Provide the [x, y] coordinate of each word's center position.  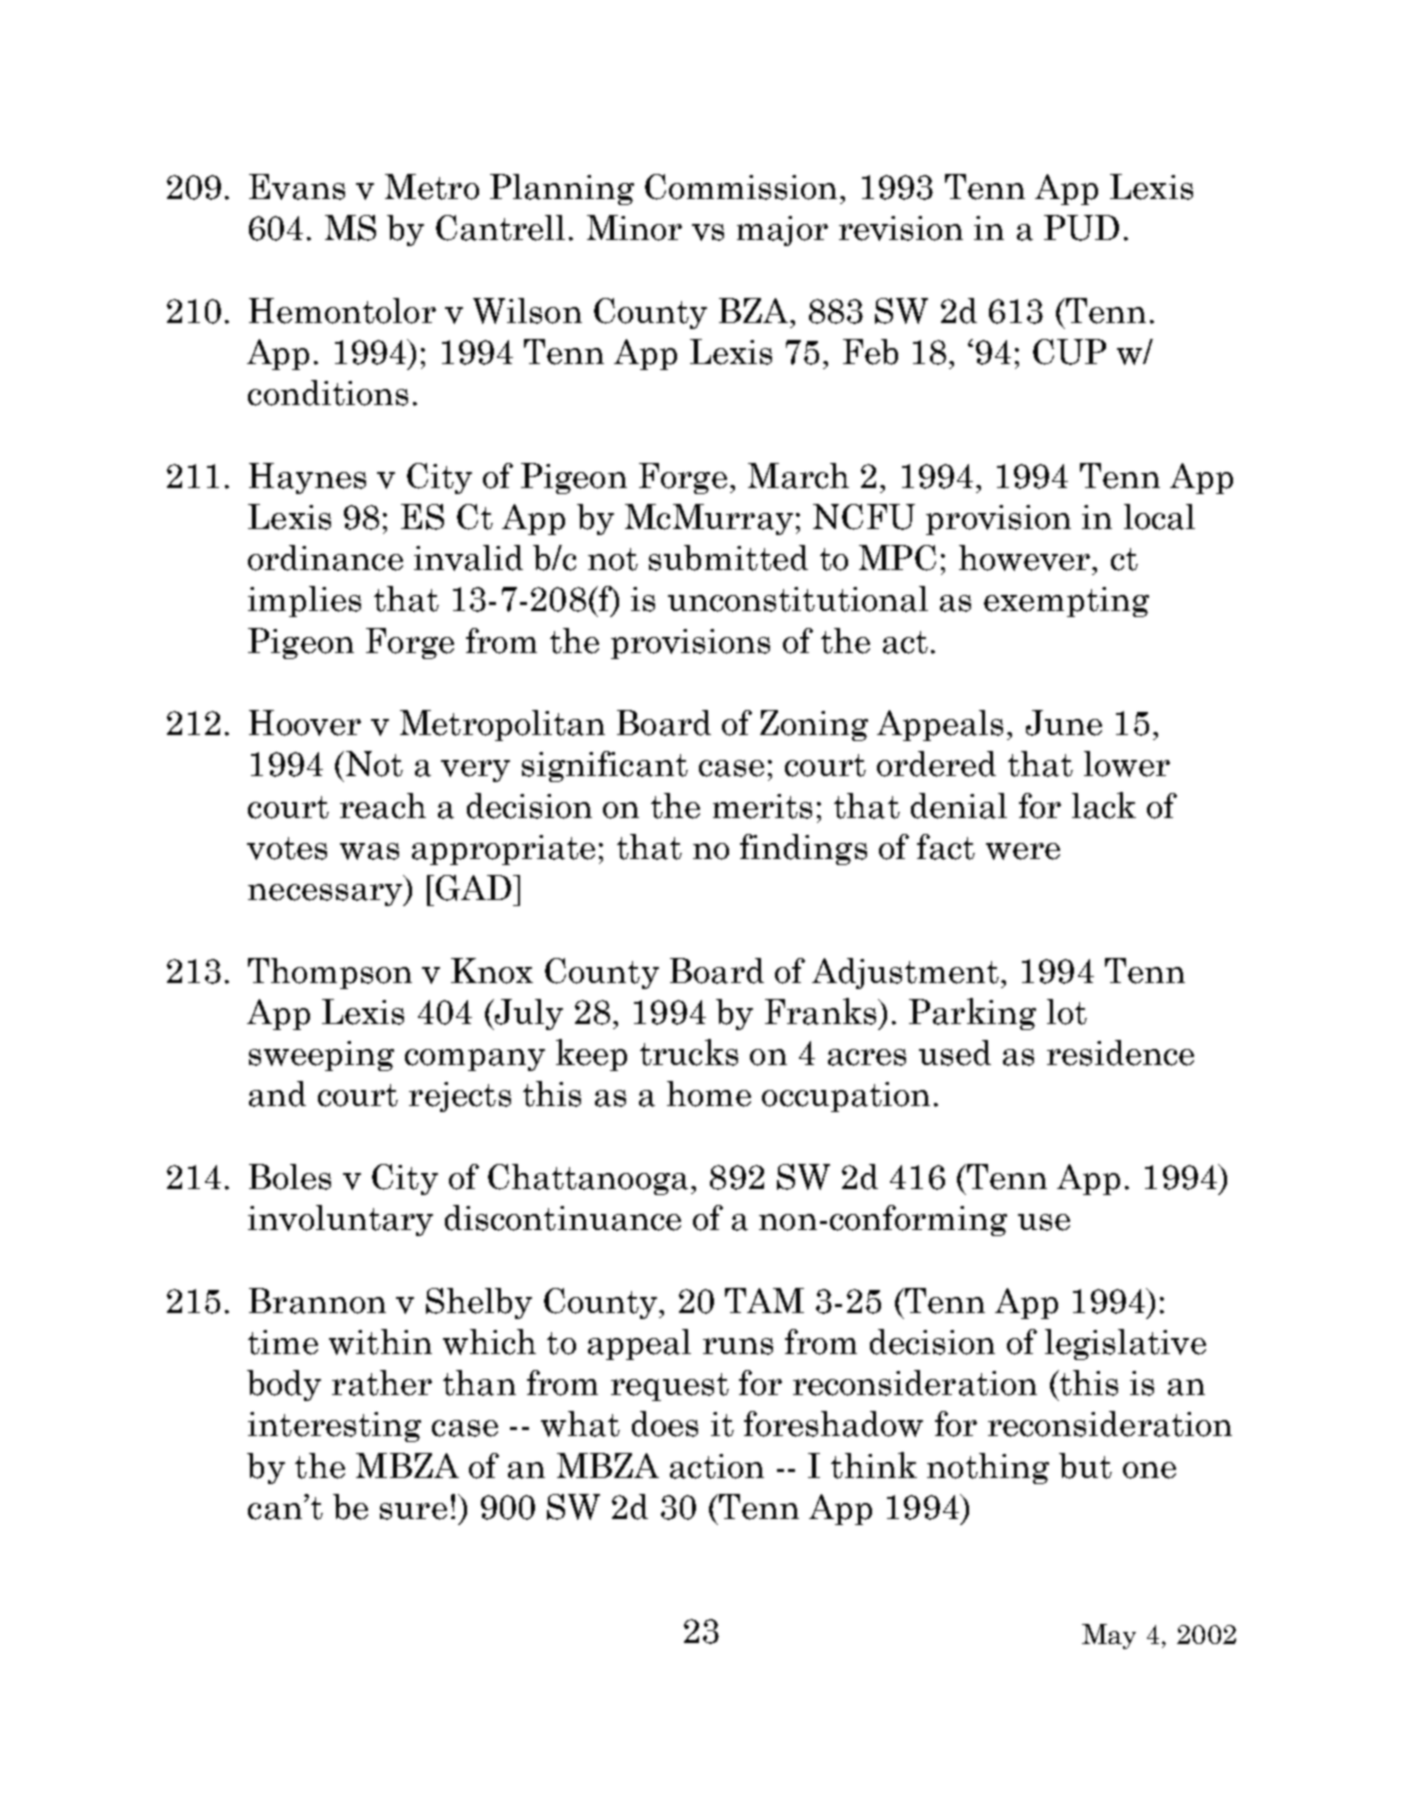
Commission [741, 187]
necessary [326, 895]
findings [803, 849]
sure [413, 1511]
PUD [1081, 228]
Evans [297, 187]
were [1023, 851]
